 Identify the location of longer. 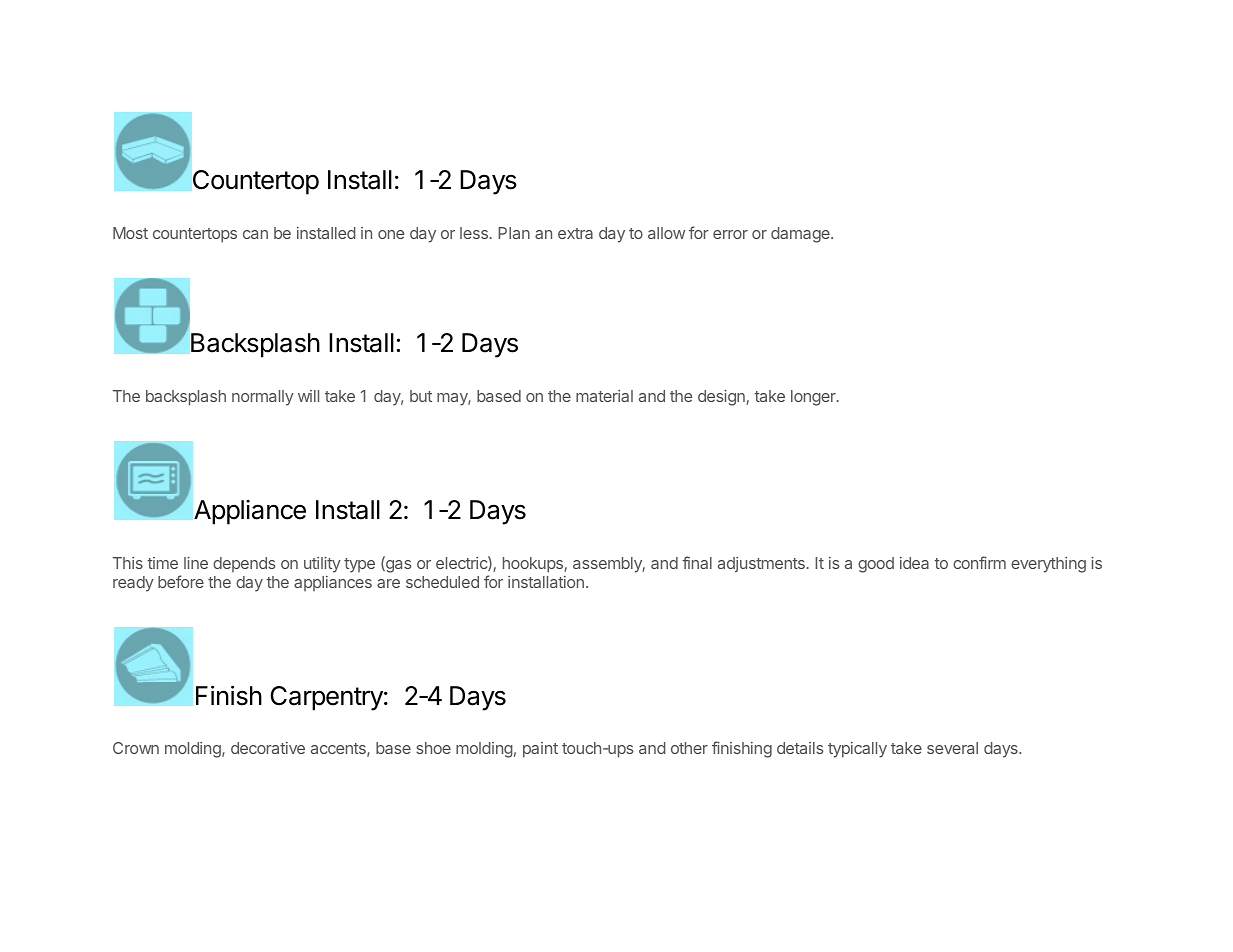
(814, 398).
